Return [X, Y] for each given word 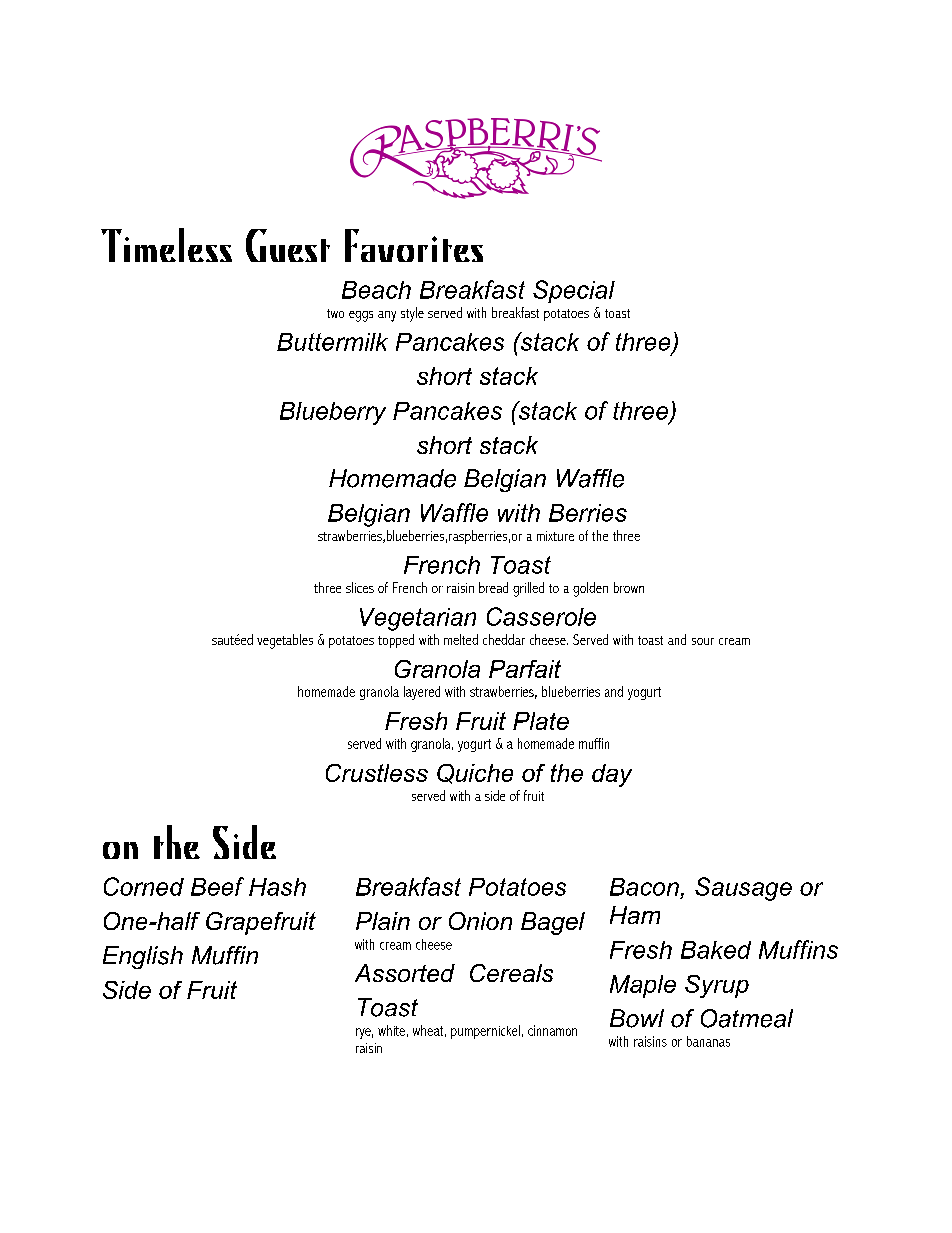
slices [360, 587]
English [143, 957]
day [612, 775]
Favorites [414, 245]
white [391, 1030]
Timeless [166, 245]
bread [493, 587]
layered [422, 693]
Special [574, 291]
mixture [555, 536]
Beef [217, 886]
